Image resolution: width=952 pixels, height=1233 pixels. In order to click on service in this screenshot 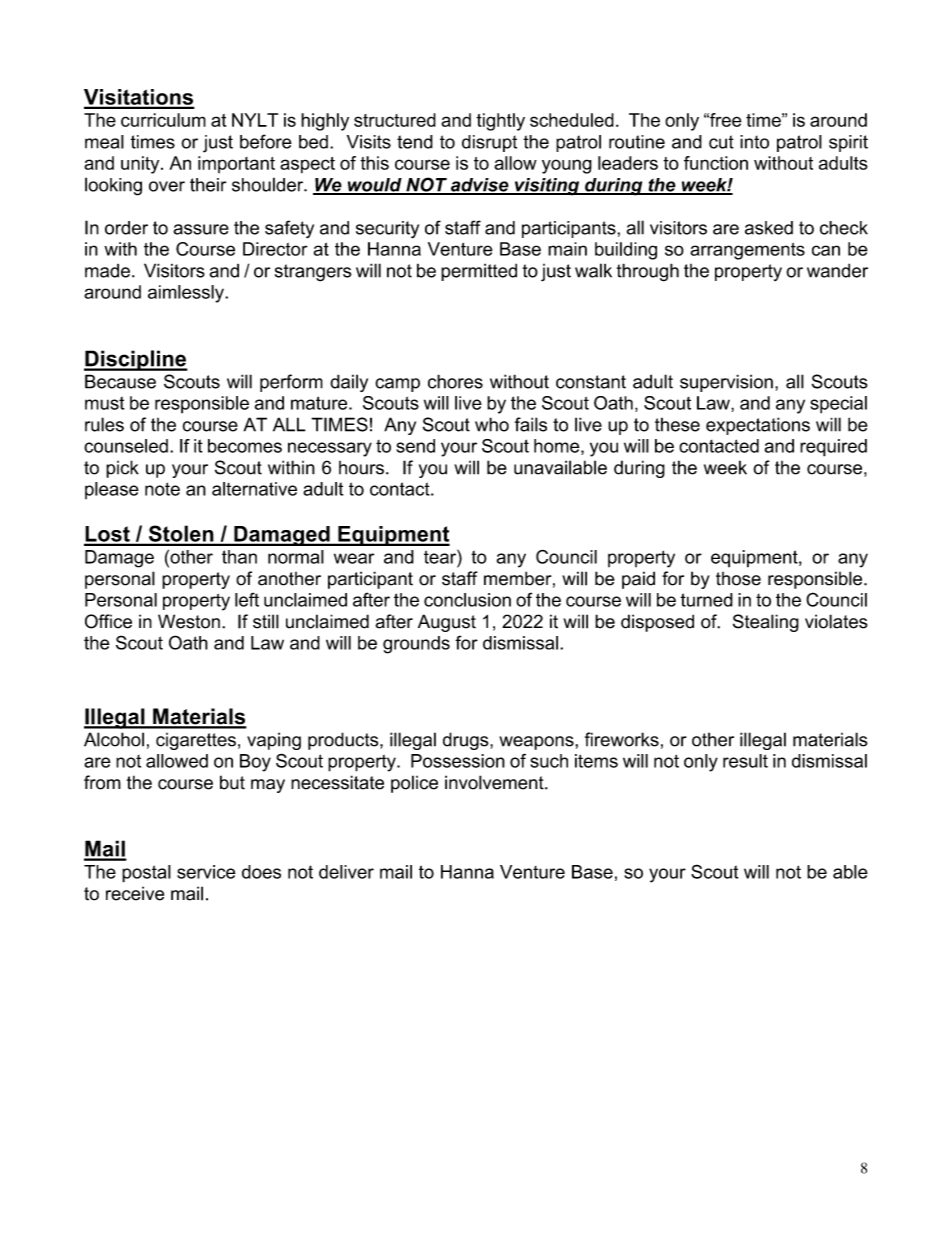, I will do `click(206, 872)`.
